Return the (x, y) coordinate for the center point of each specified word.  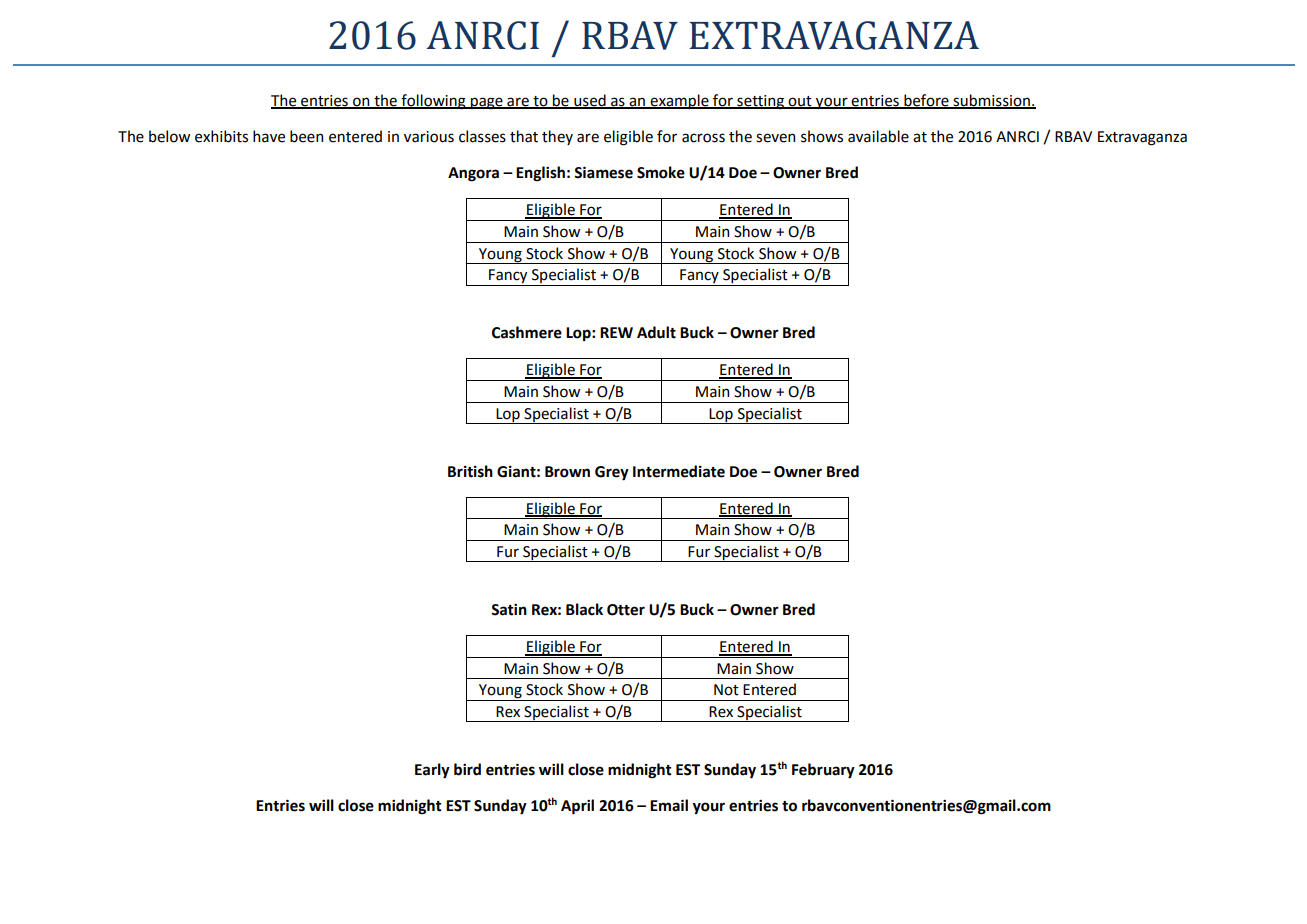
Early (432, 771)
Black (584, 609)
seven (775, 138)
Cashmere (527, 332)
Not (726, 690)
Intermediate (679, 471)
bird (467, 769)
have (269, 136)
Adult (656, 332)
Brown (567, 472)
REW (616, 332)
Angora (473, 174)
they (557, 137)
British (470, 471)
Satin (509, 610)
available (878, 136)
